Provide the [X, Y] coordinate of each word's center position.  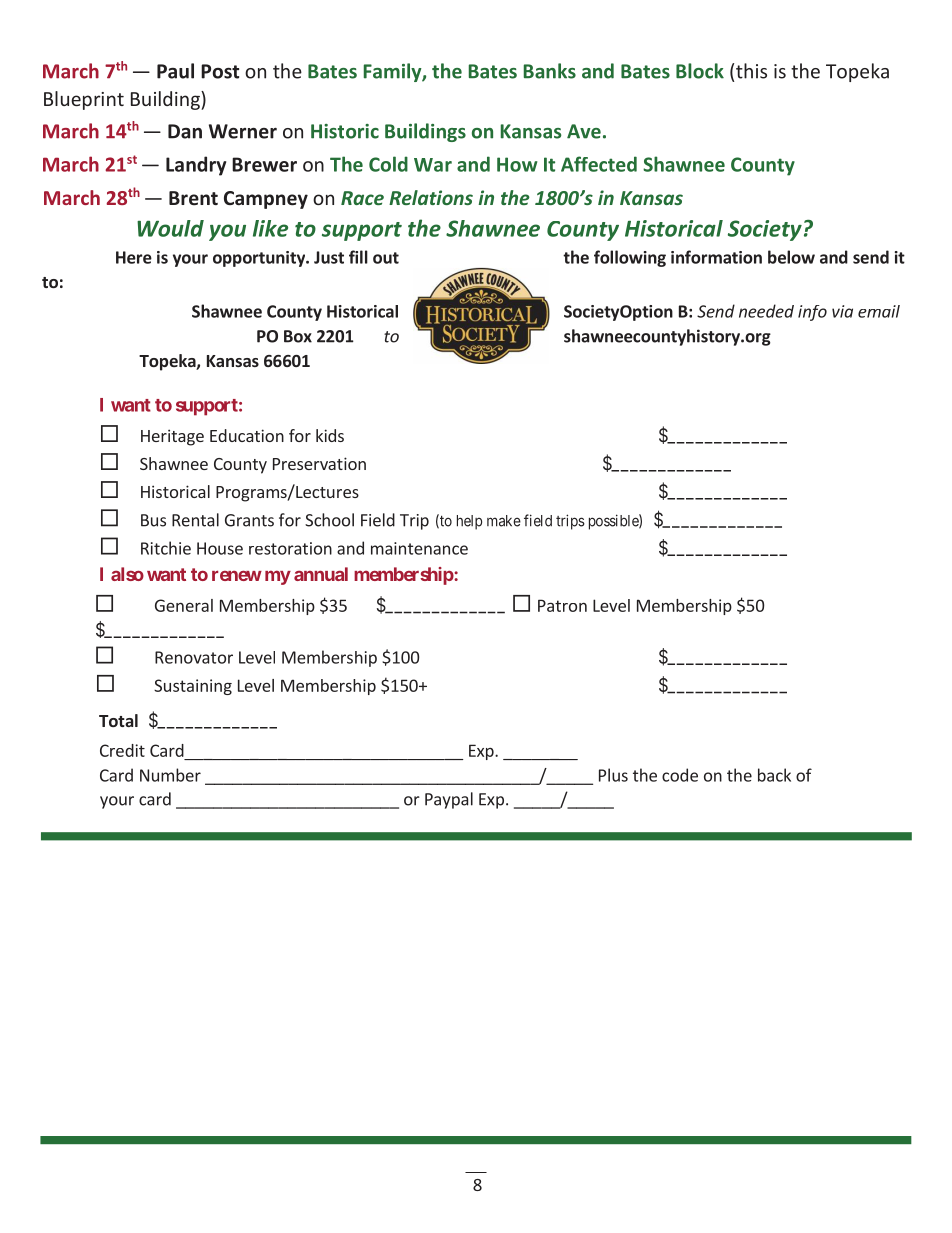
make [504, 521]
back [774, 775]
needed [766, 311]
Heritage [172, 437]
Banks [550, 71]
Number [170, 775]
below [791, 257]
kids [330, 435]
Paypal [449, 800]
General [184, 605]
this [751, 71]
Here [134, 257]
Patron [562, 605]
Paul [175, 71]
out [386, 258]
